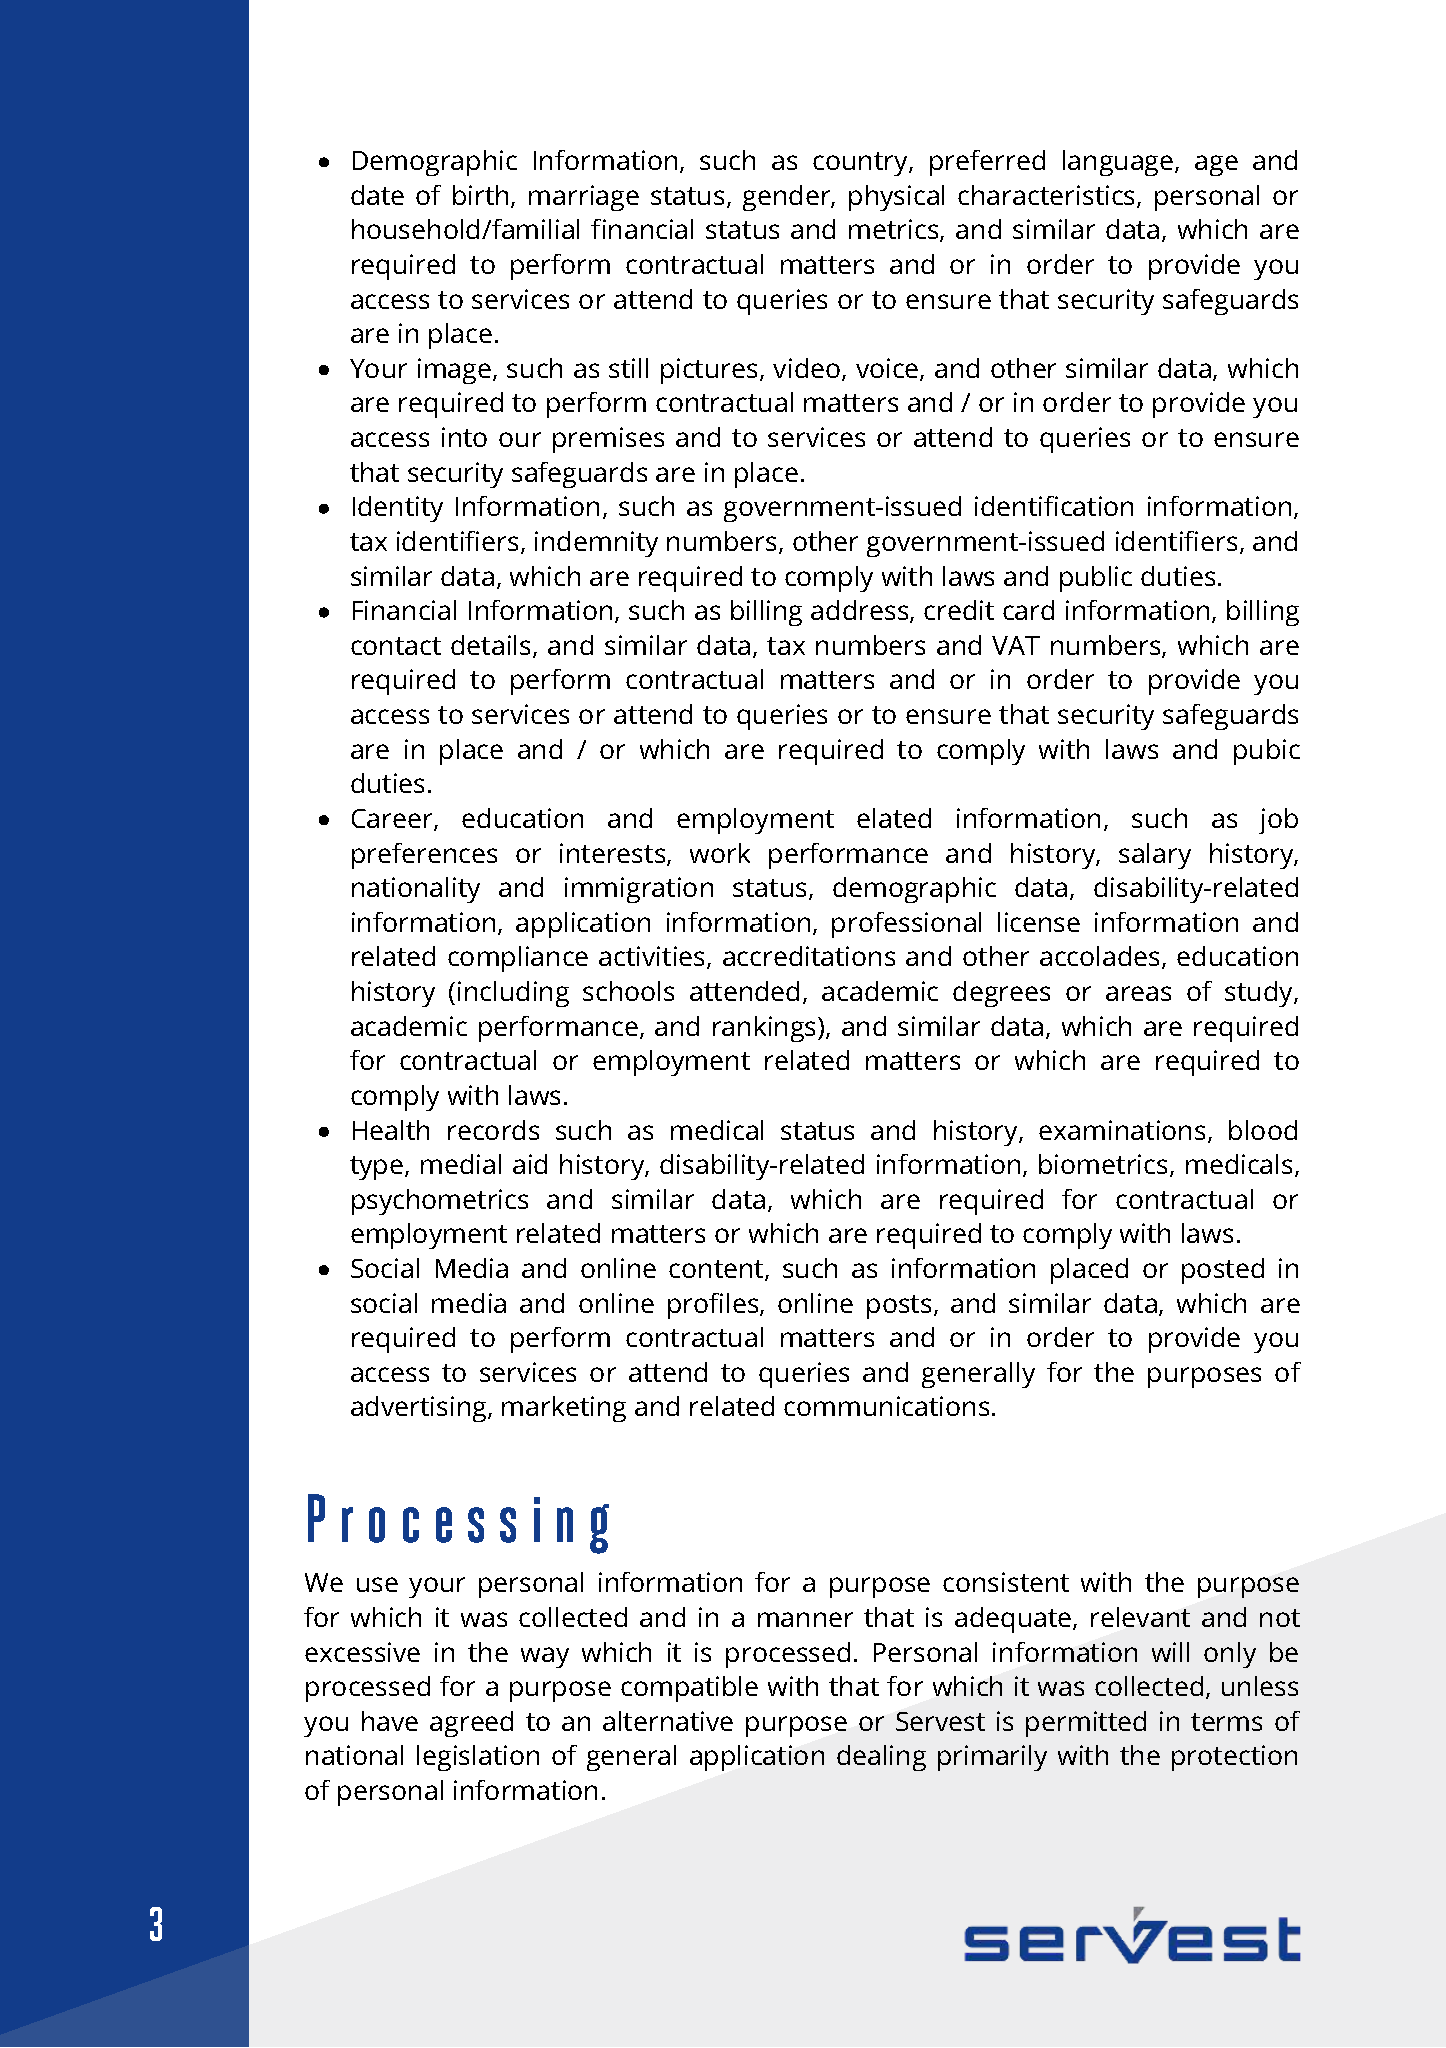 The height and width of the page is (2048, 1446). I want to click on details, so click(492, 646).
